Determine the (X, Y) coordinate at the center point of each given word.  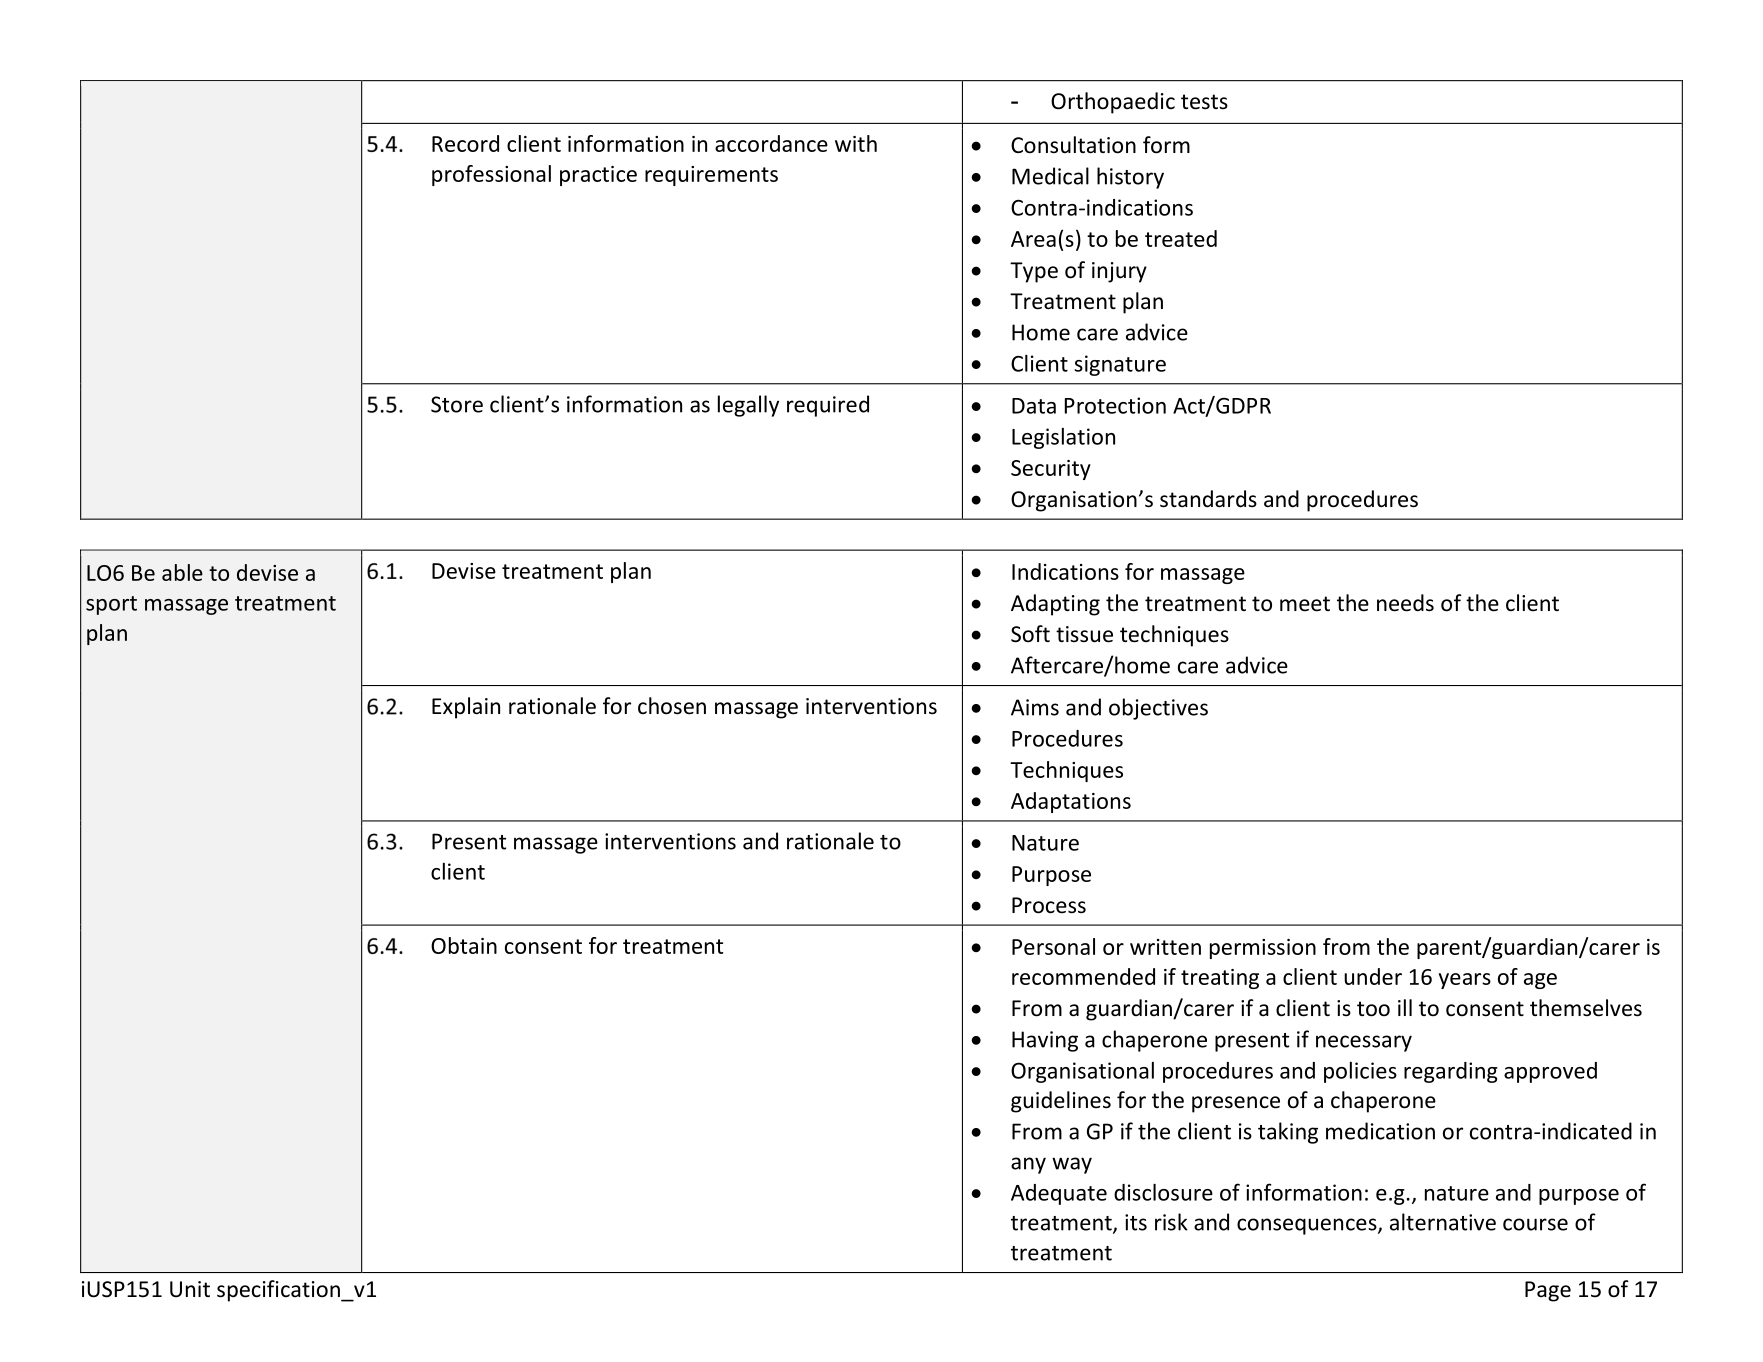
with (856, 143)
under (1373, 976)
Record (465, 143)
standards (1208, 499)
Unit (190, 1289)
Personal (1053, 946)
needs (1405, 603)
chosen (672, 706)
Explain (466, 708)
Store (457, 404)
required (828, 406)
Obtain (464, 945)
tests (1204, 102)
